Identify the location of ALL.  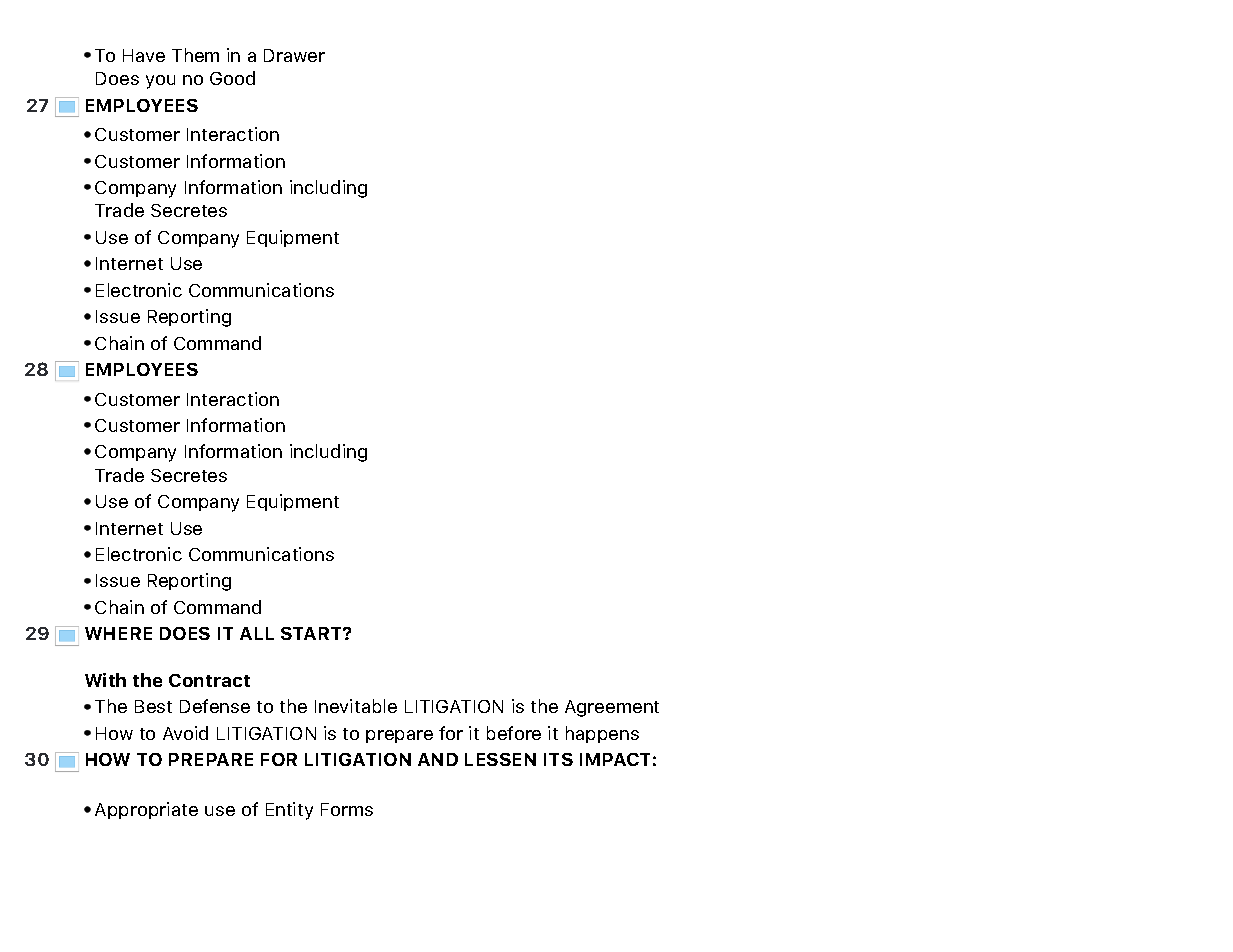
(257, 633).
